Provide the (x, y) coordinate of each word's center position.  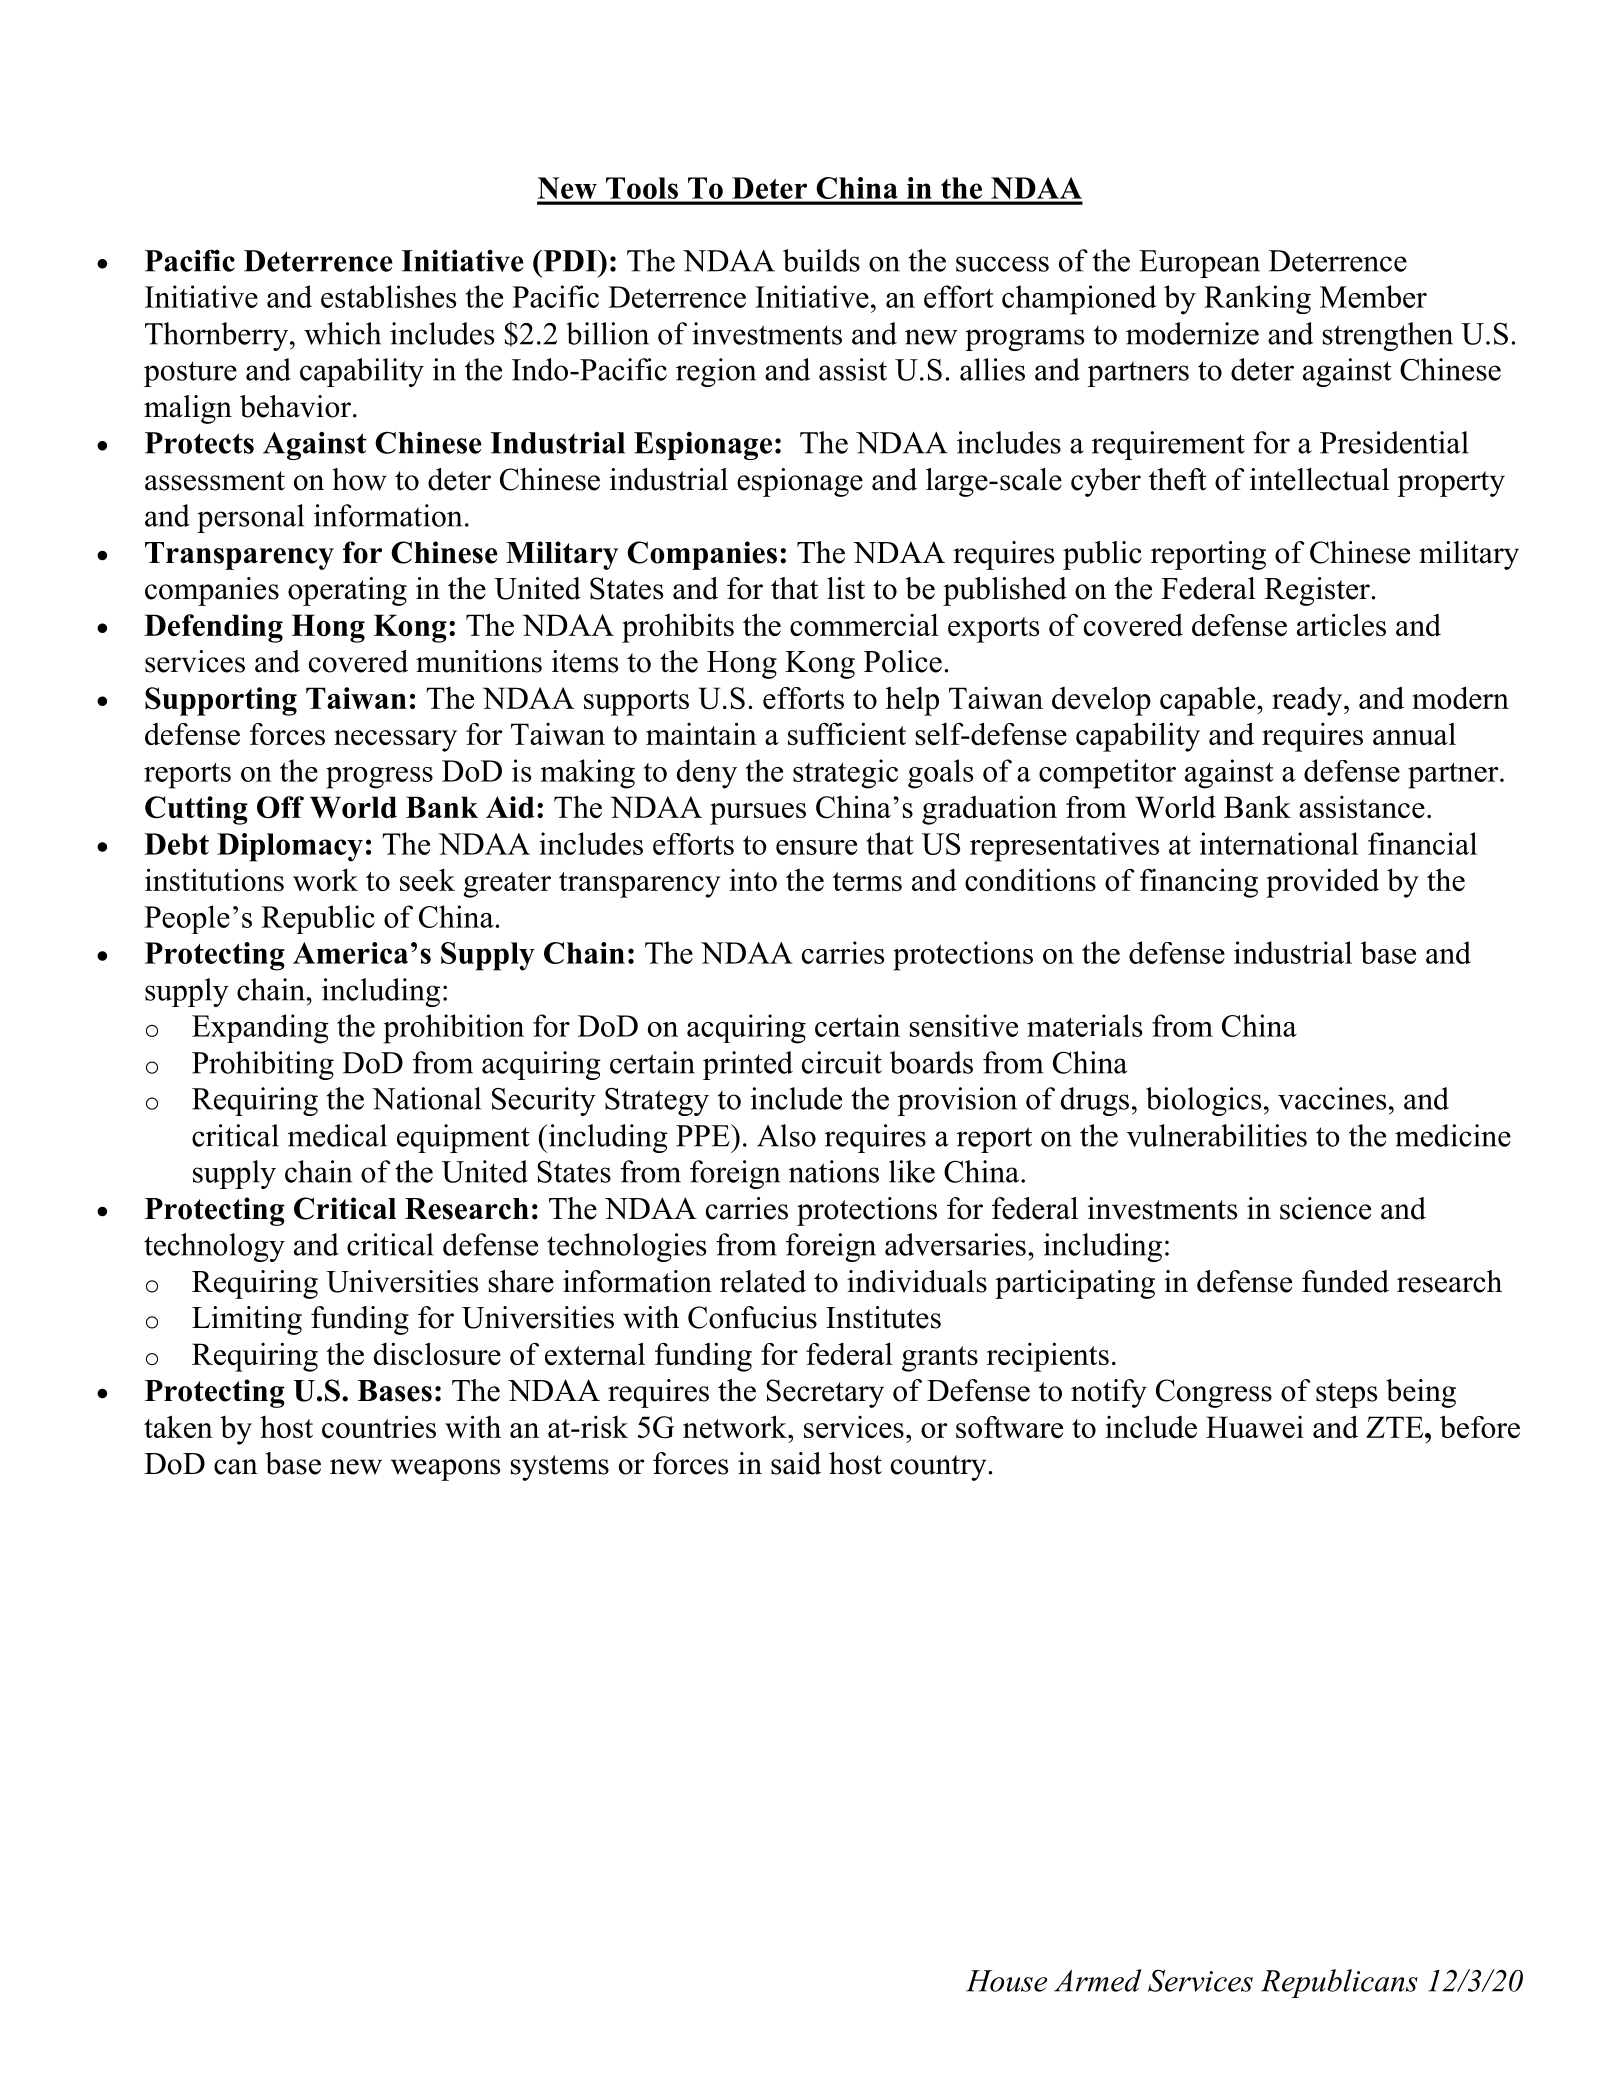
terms (867, 881)
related (763, 1281)
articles (1341, 624)
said (796, 1463)
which (342, 333)
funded (1345, 1281)
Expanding (260, 1029)
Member (1373, 296)
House (1006, 1981)
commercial (864, 624)
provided (1322, 883)
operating (347, 591)
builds (821, 260)
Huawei (1255, 1427)
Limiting (247, 1320)
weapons (445, 1470)
